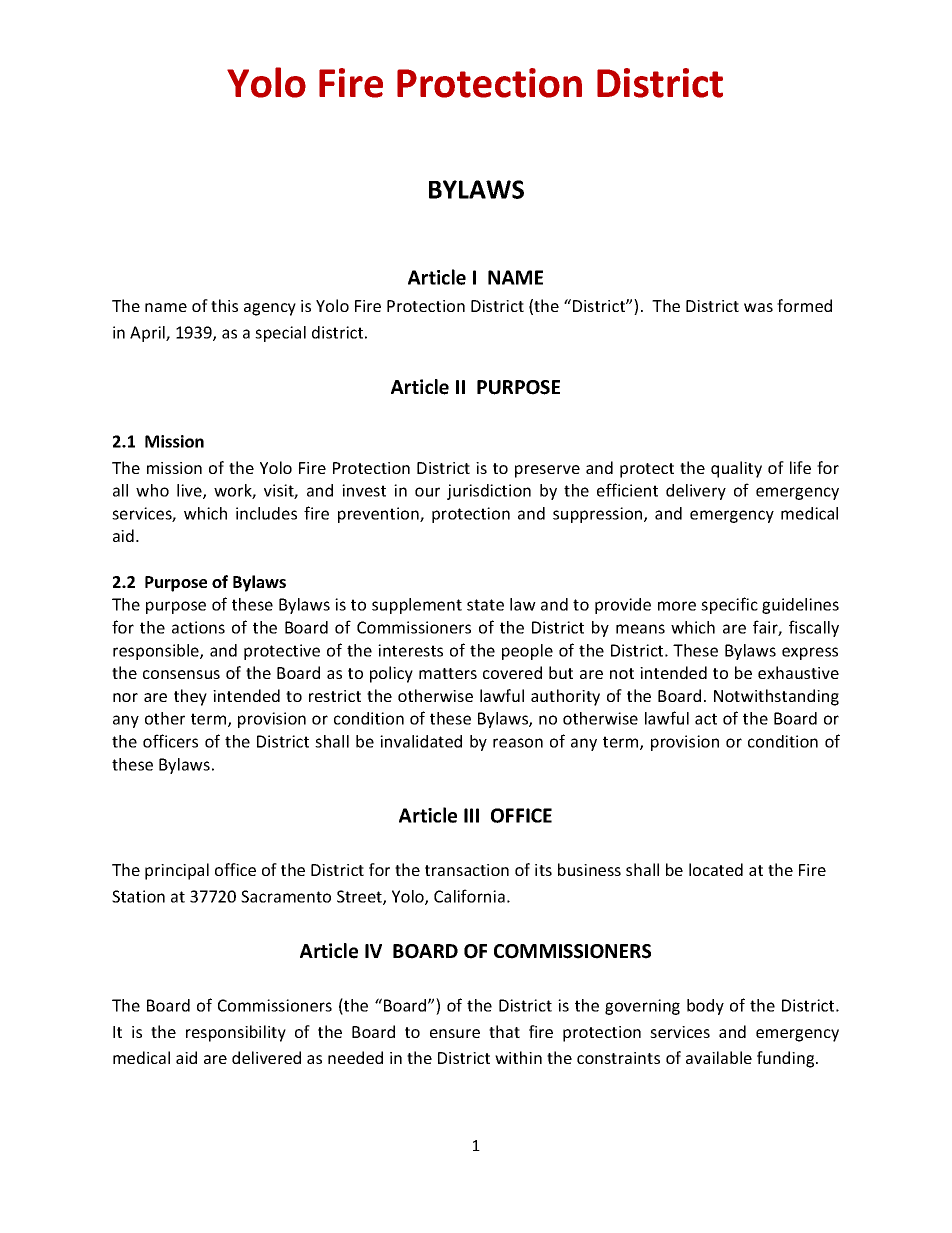 Image resolution: width=952 pixels, height=1233 pixels. I want to click on special, so click(280, 334).
